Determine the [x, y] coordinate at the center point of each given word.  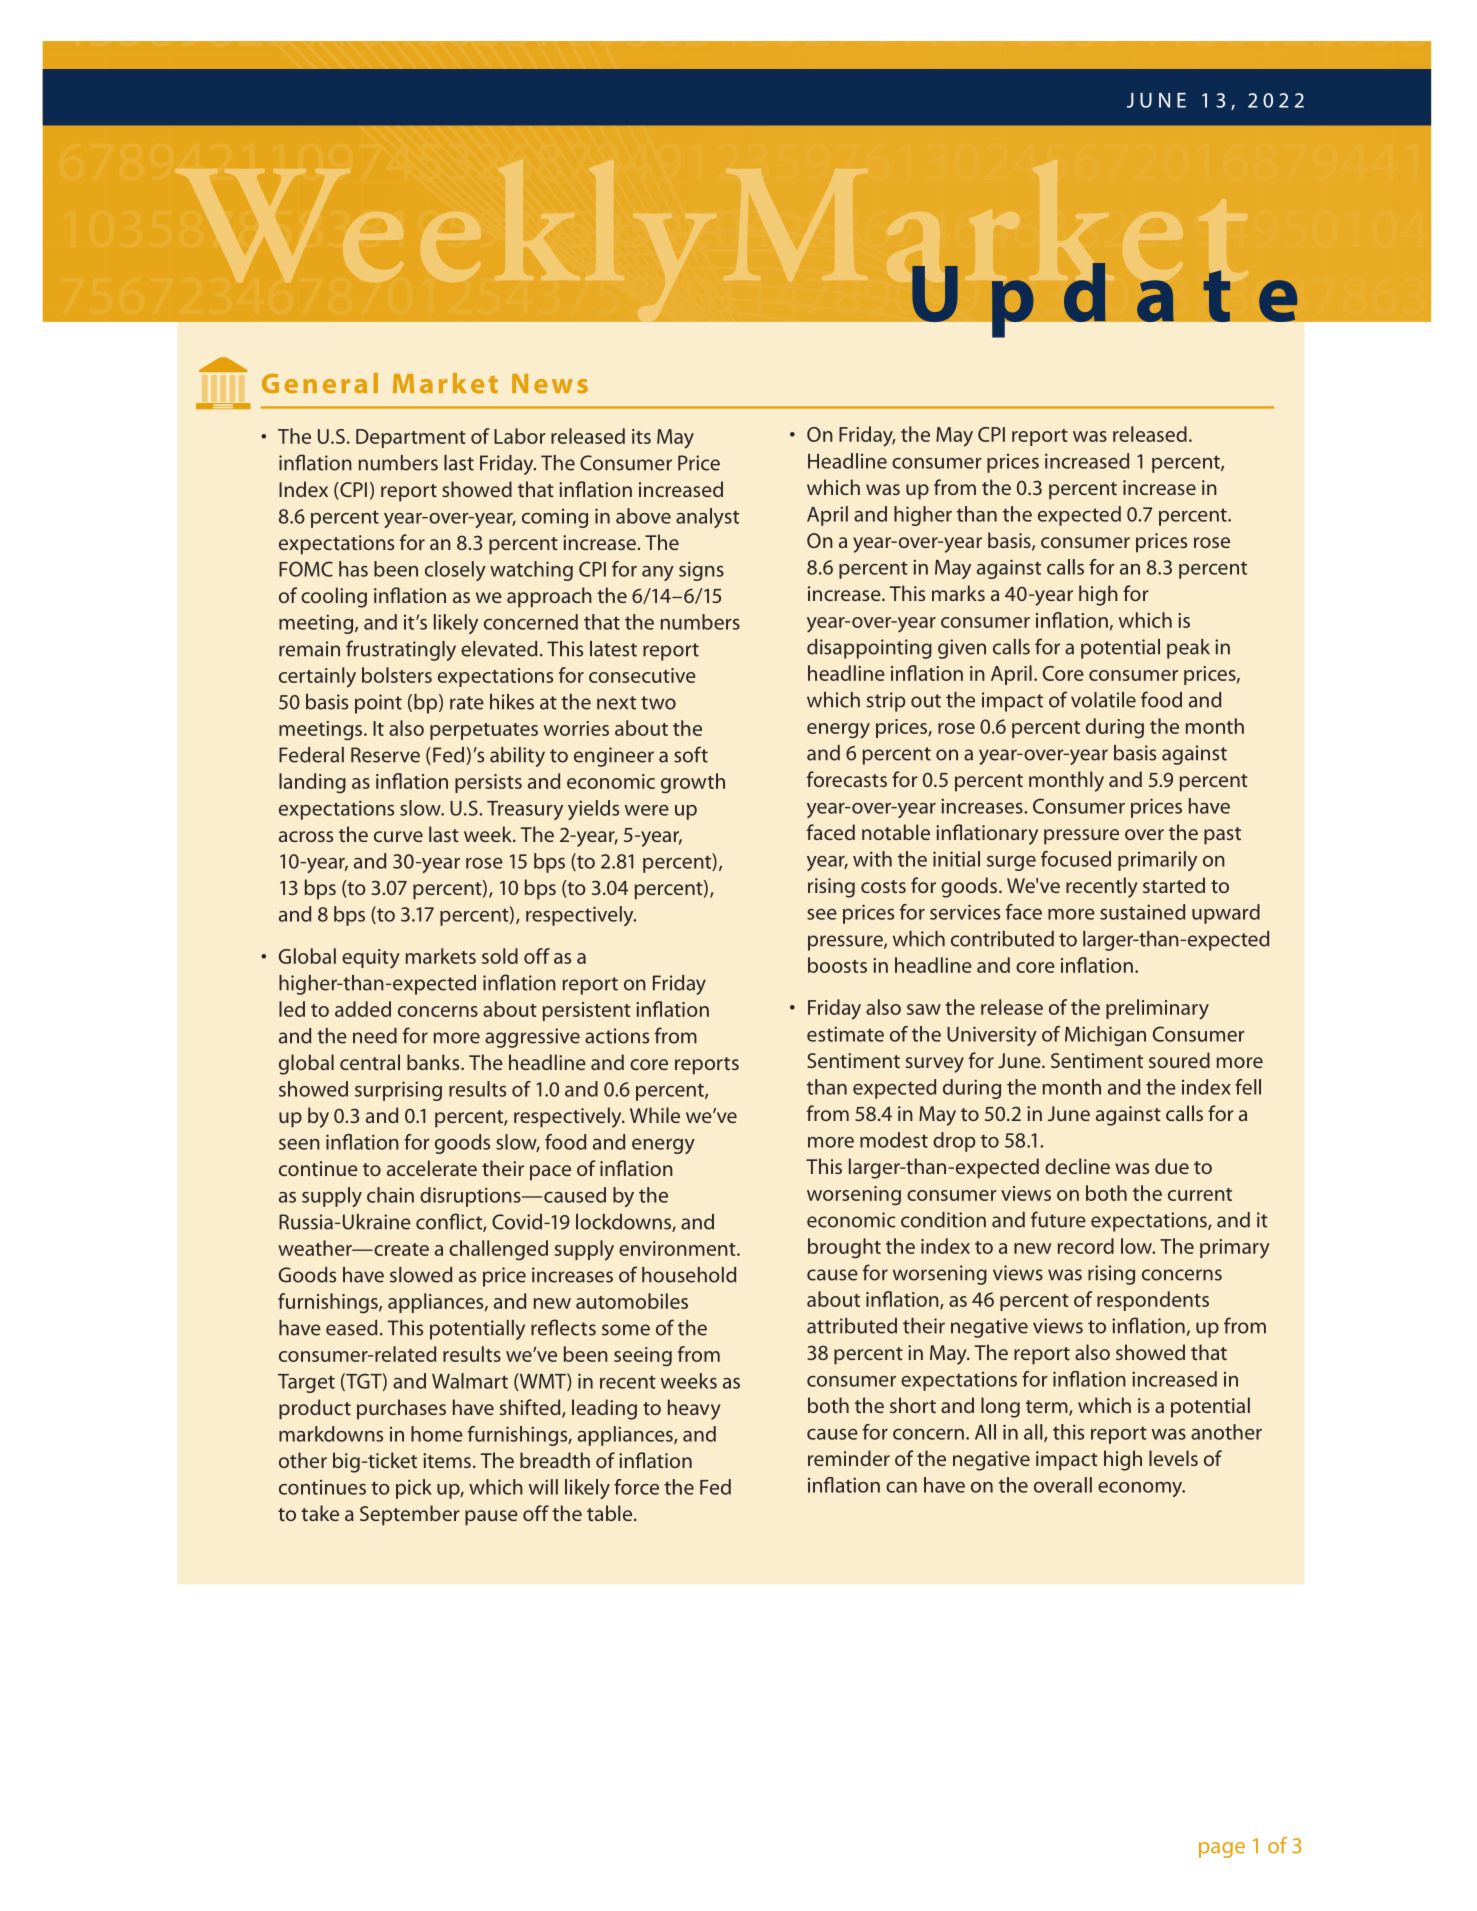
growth [693, 783]
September [410, 1515]
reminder [849, 1458]
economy [1141, 1489]
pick [414, 1489]
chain [390, 1195]
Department [411, 438]
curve [398, 836]
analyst [707, 518]
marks [958, 593]
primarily [1157, 861]
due [1172, 1166]
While [655, 1115]
